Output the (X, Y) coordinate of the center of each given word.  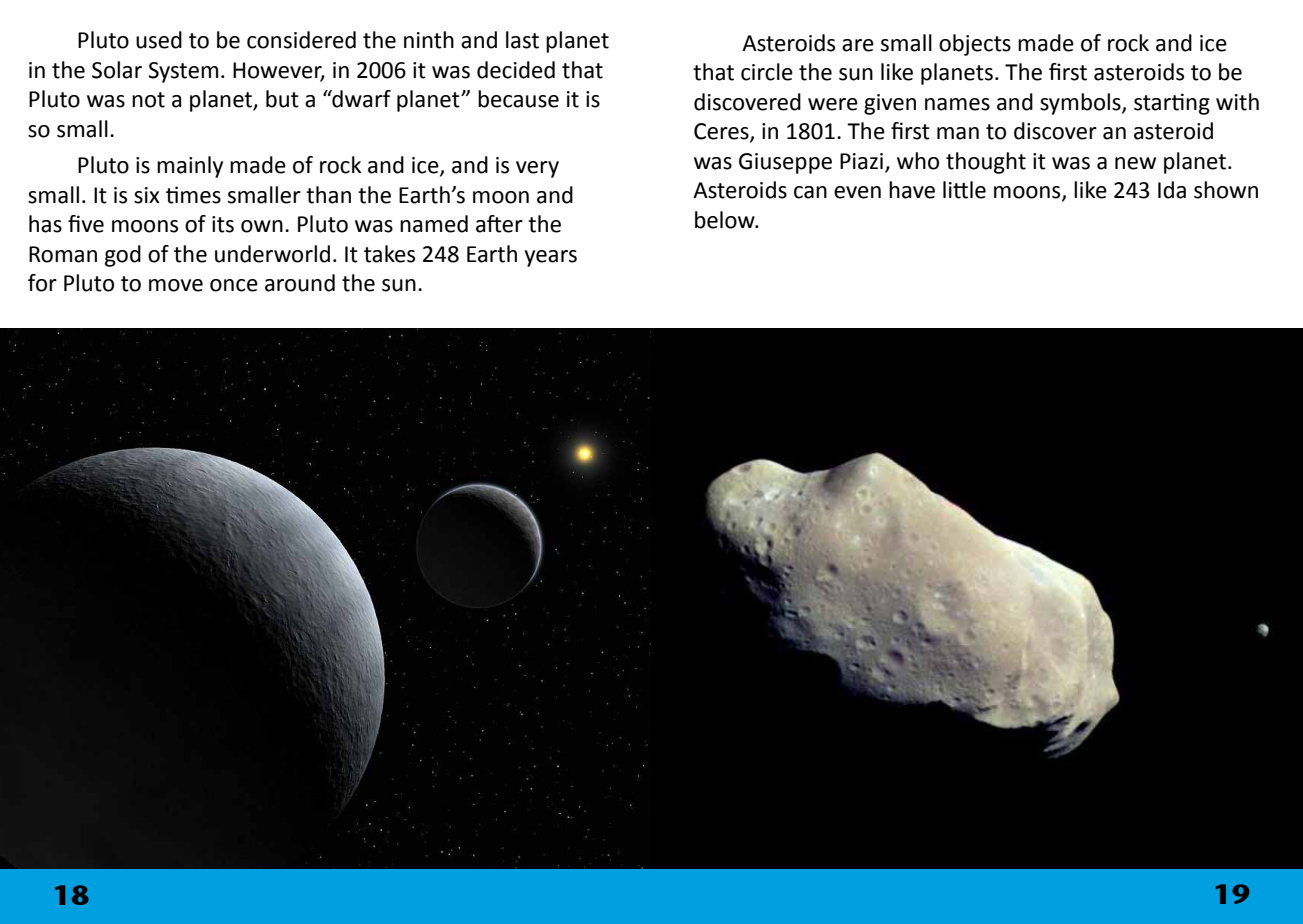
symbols (1081, 104)
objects (975, 45)
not (148, 100)
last (522, 40)
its (223, 224)
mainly (190, 167)
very (537, 169)
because (518, 99)
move (176, 285)
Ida (1172, 190)
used (159, 40)
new (1135, 163)
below (726, 220)
